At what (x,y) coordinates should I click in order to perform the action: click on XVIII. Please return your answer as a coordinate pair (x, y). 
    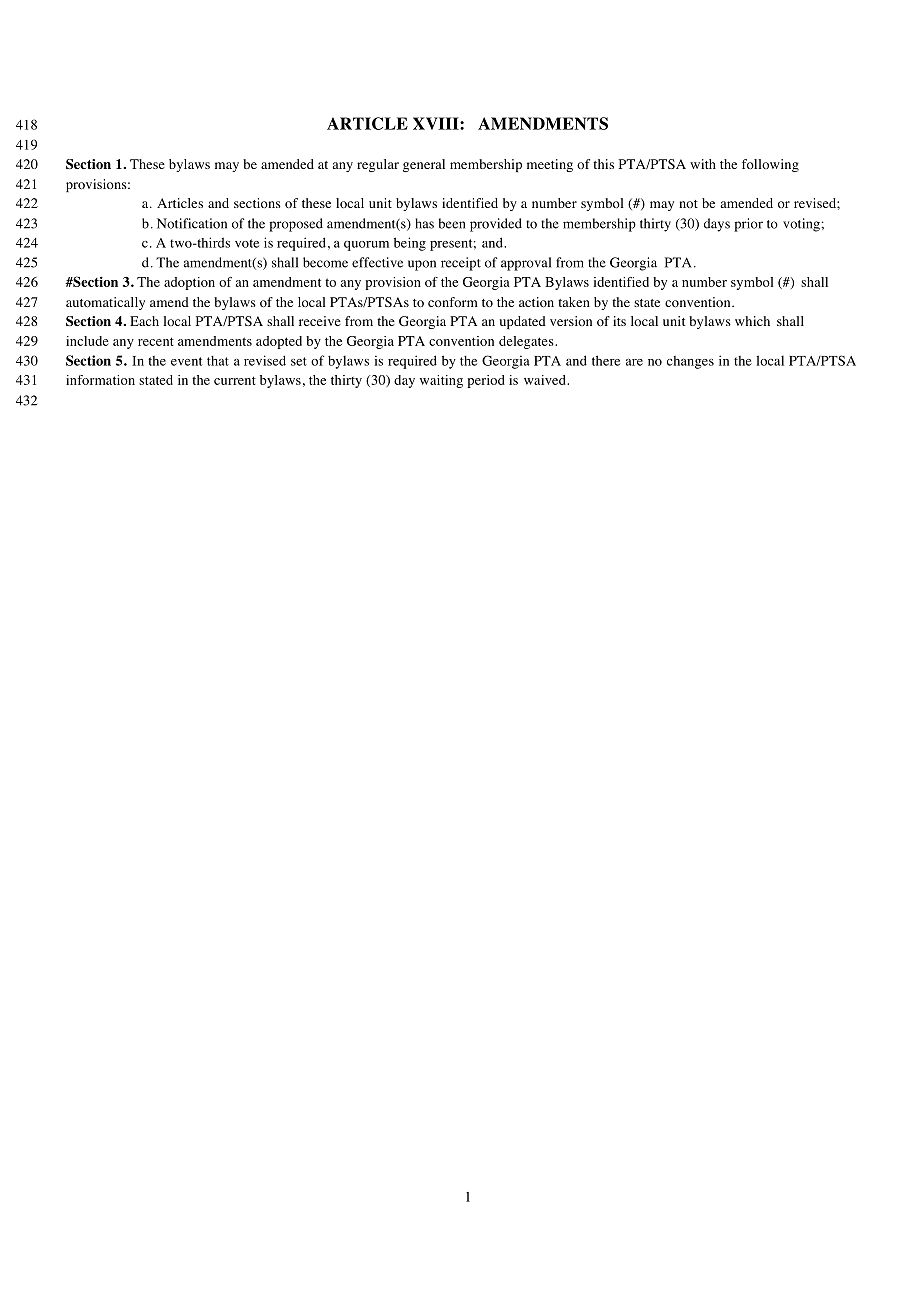
    Looking at the image, I should click on (437, 123).
